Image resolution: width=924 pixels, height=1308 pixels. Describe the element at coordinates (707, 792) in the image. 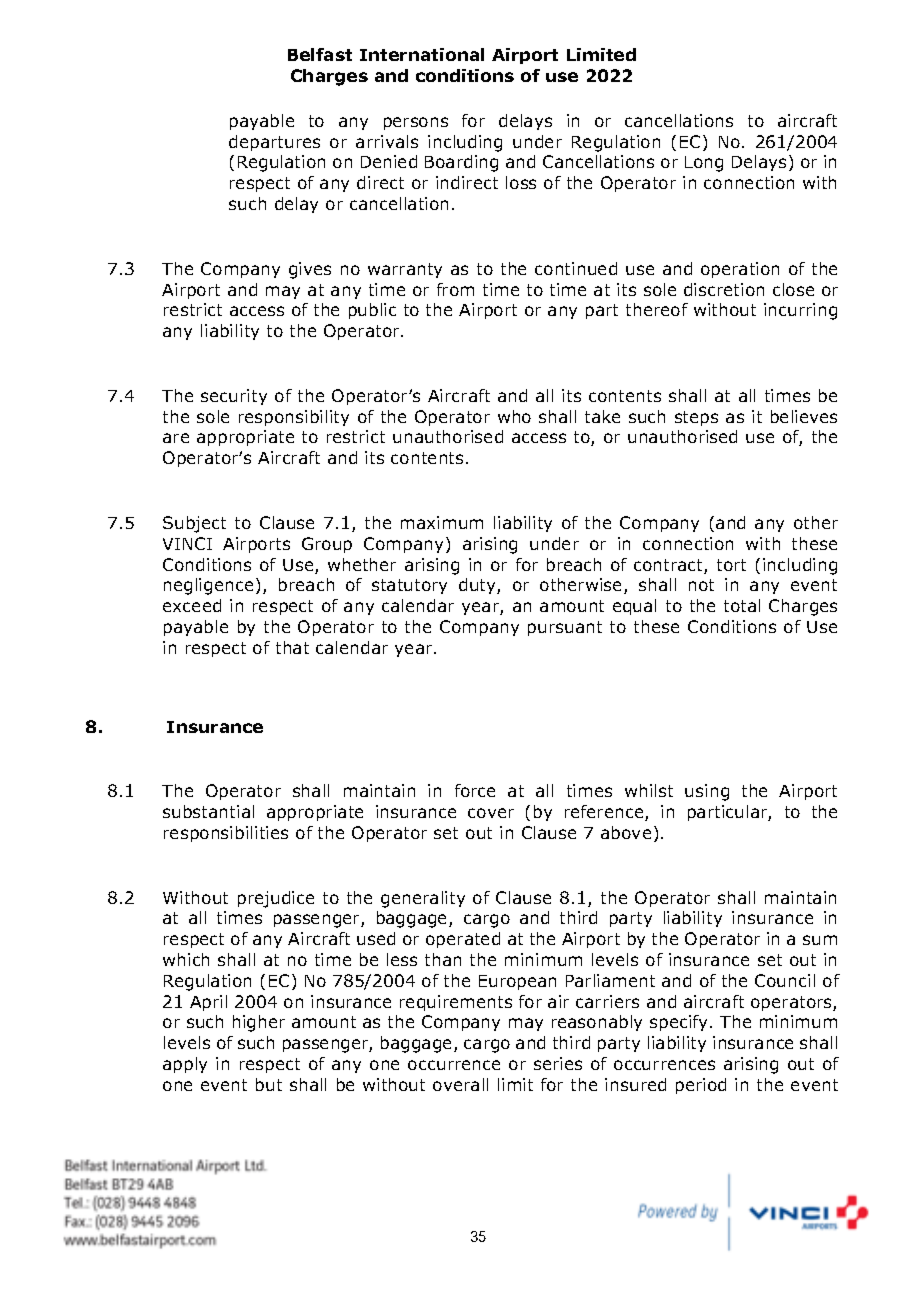

I see `using` at that location.
